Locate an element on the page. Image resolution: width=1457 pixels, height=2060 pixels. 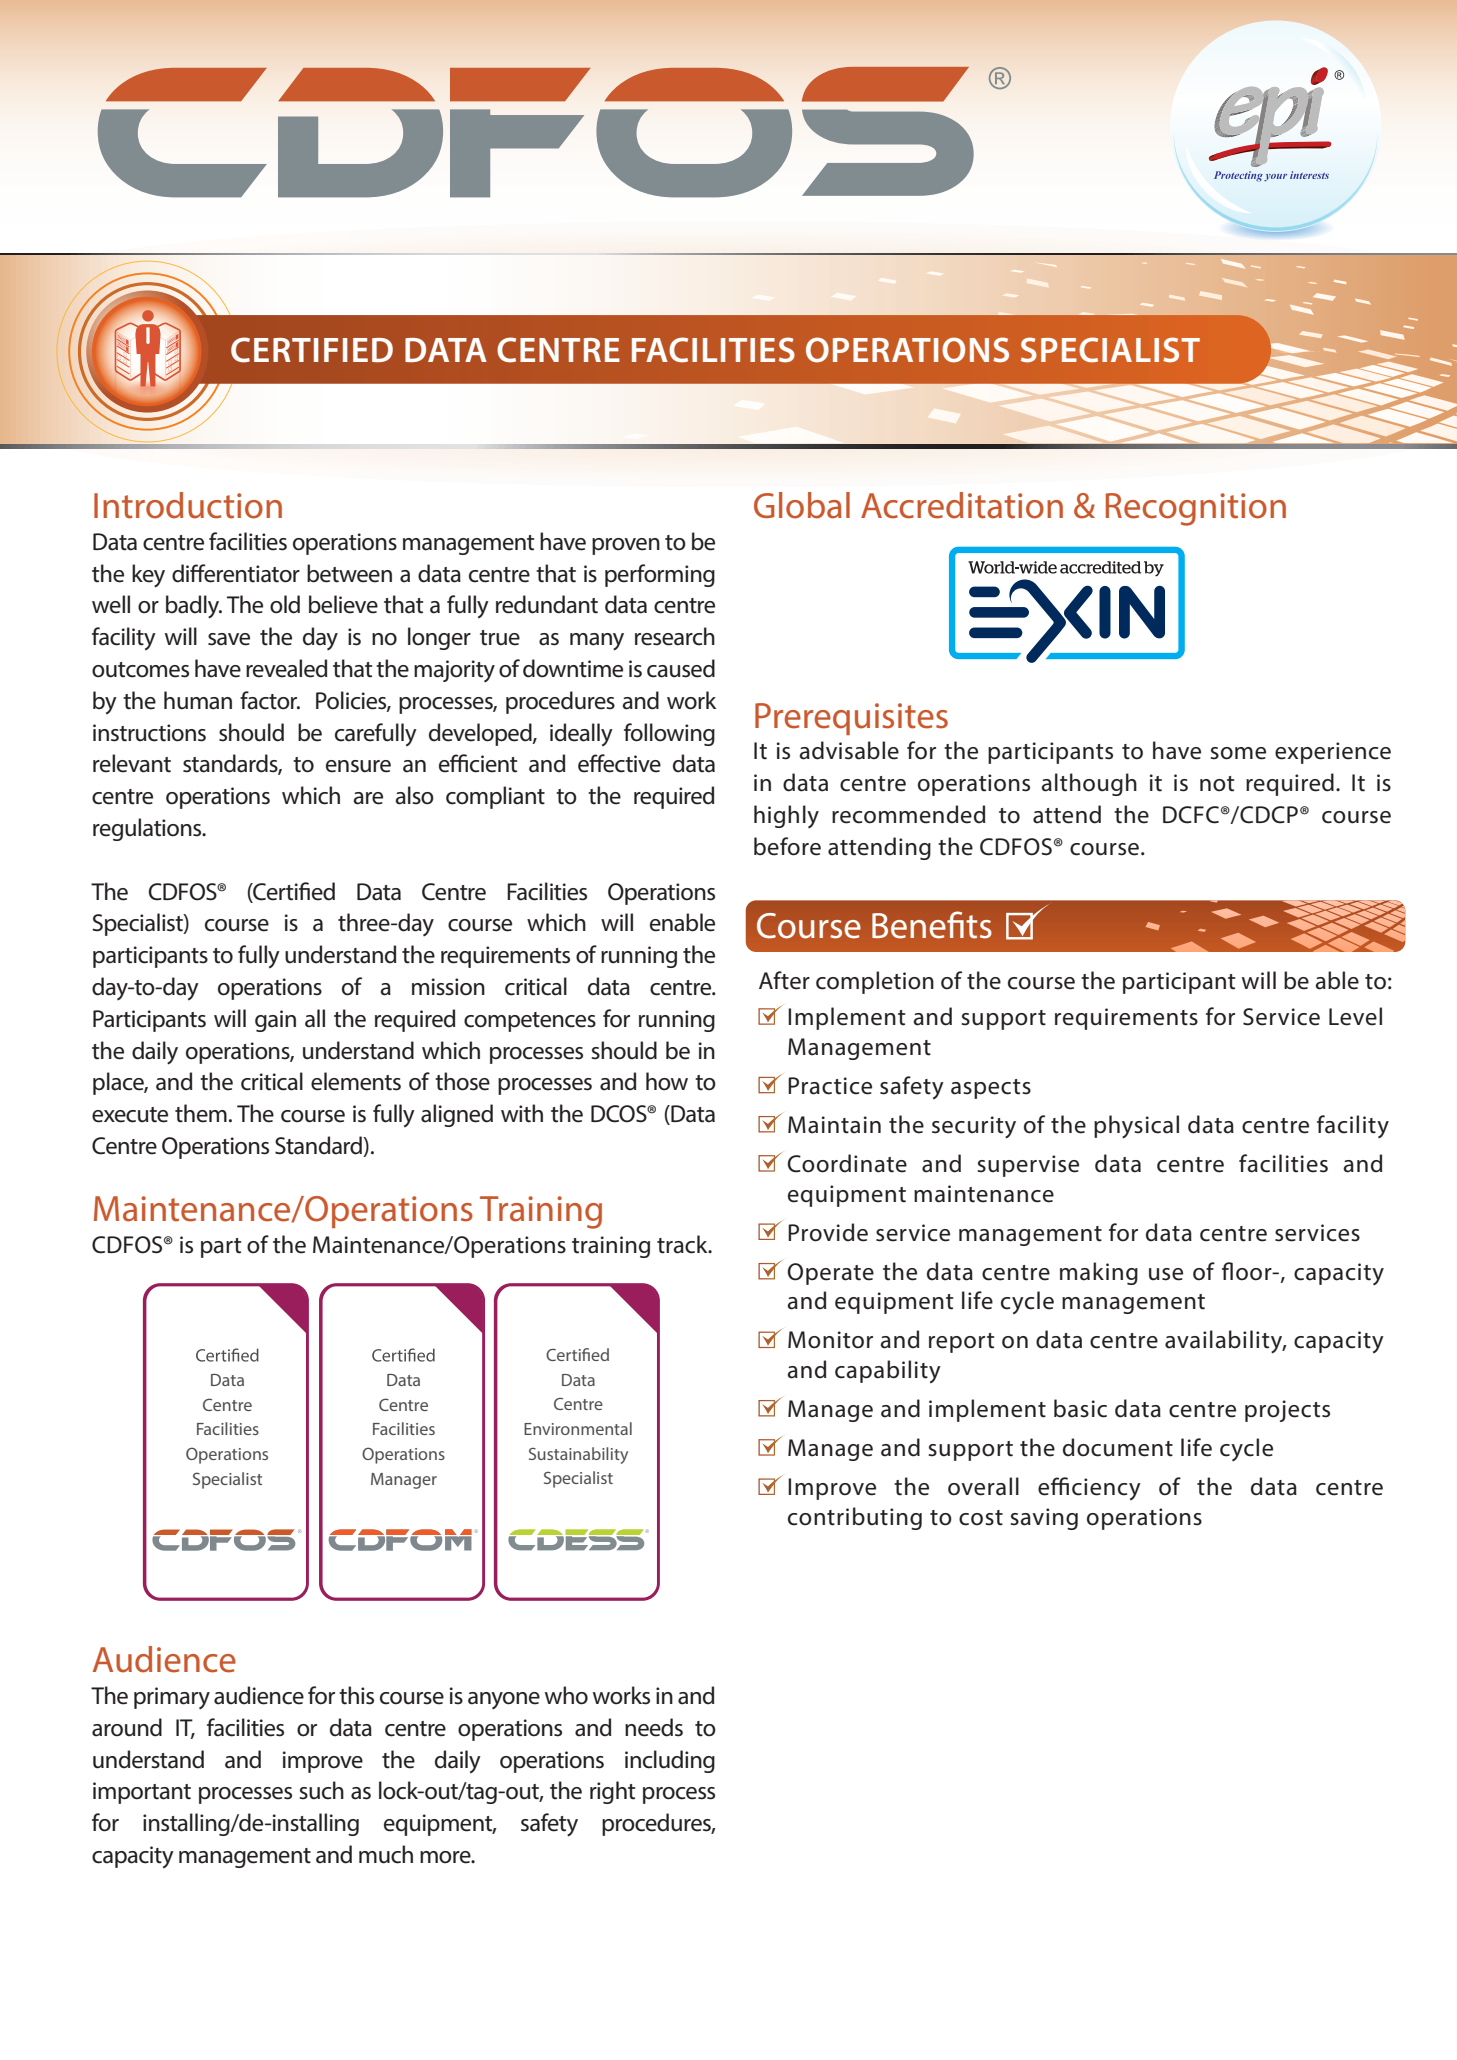
including is located at coordinates (670, 1761).
